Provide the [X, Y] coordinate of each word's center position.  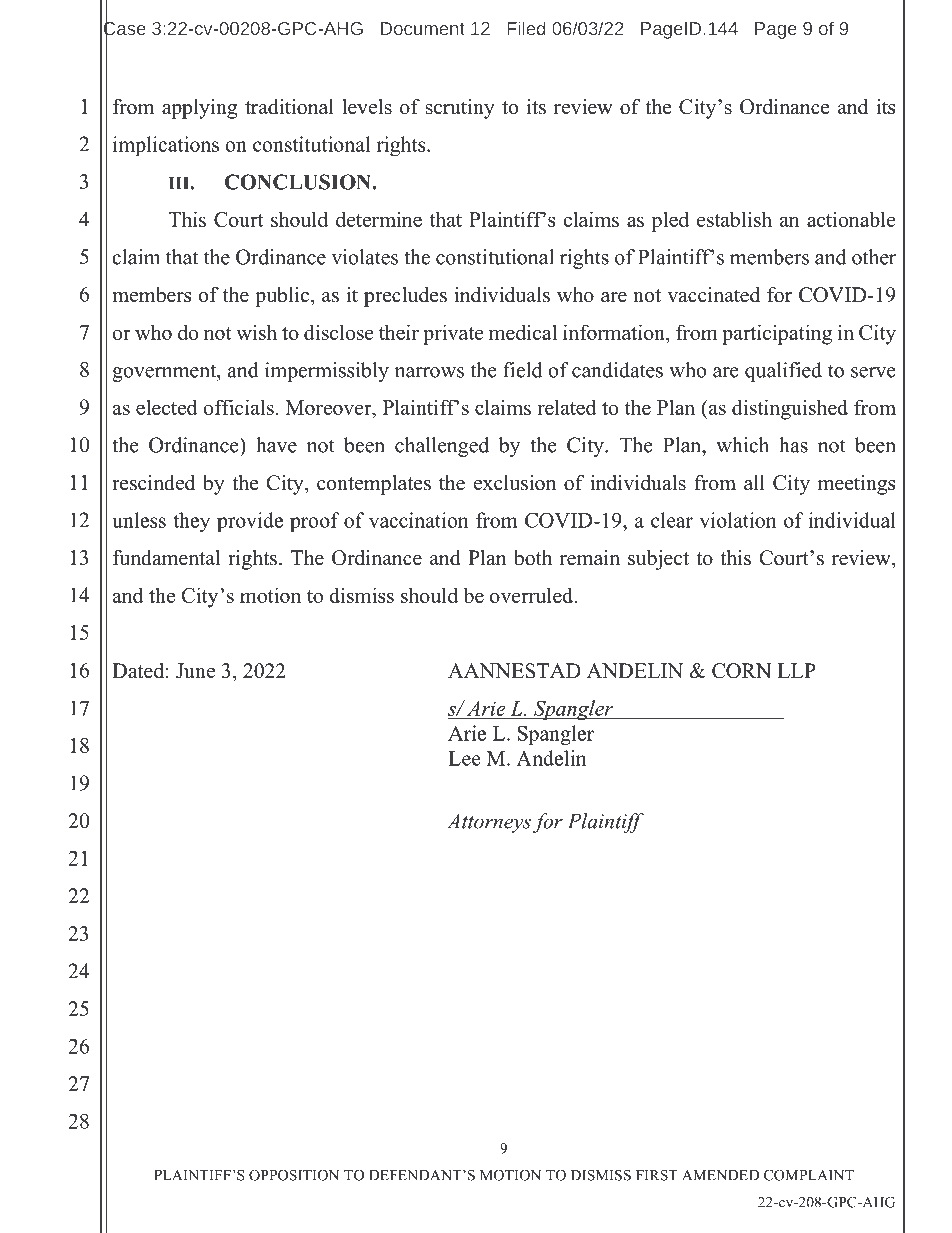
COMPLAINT [809, 1175]
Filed [526, 28]
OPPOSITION [294, 1175]
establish [734, 219]
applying [199, 109]
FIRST [657, 1175]
